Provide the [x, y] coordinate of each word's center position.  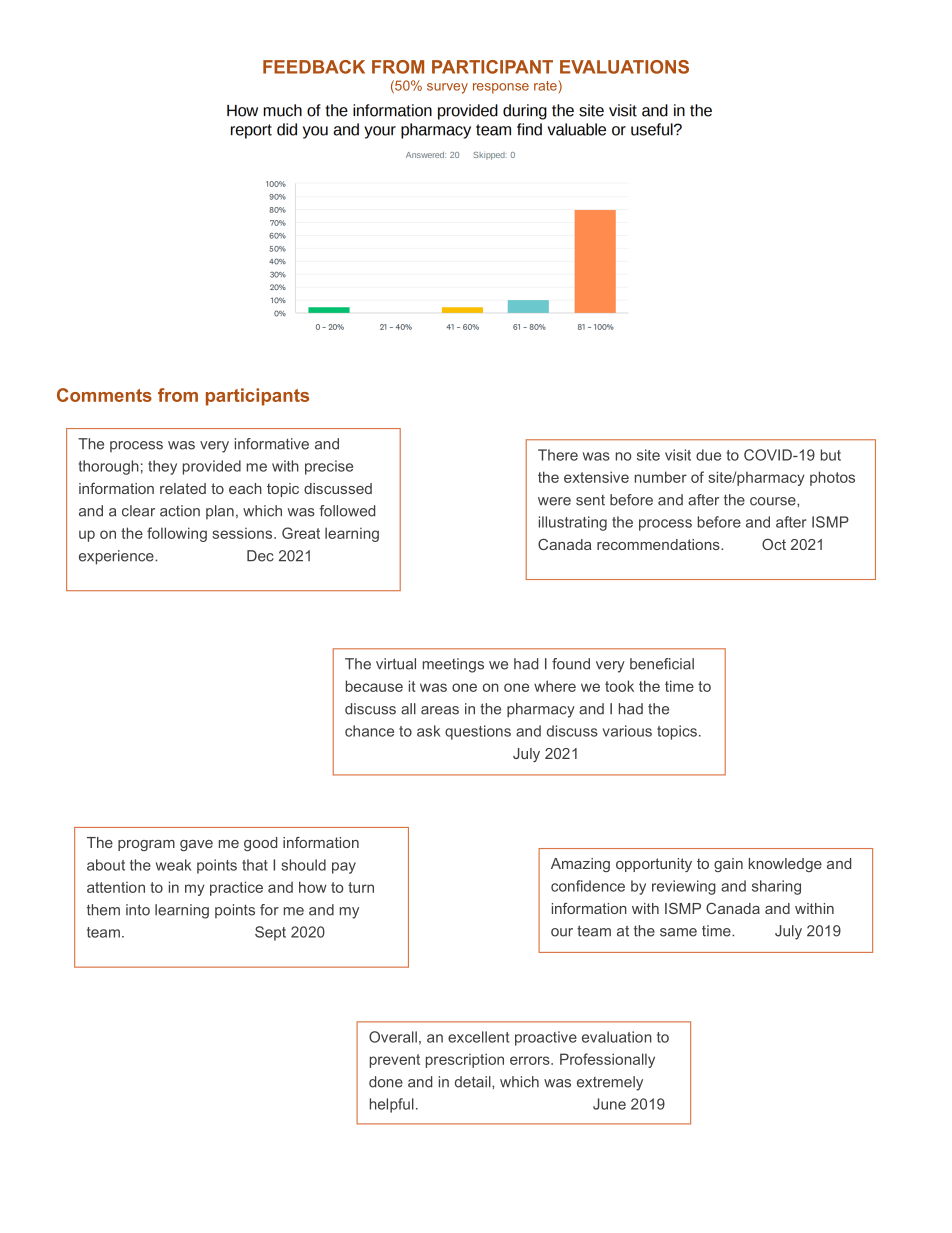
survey [447, 88]
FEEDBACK [314, 67]
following [177, 534]
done [386, 1082]
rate [546, 85]
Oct [774, 544]
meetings [453, 665]
